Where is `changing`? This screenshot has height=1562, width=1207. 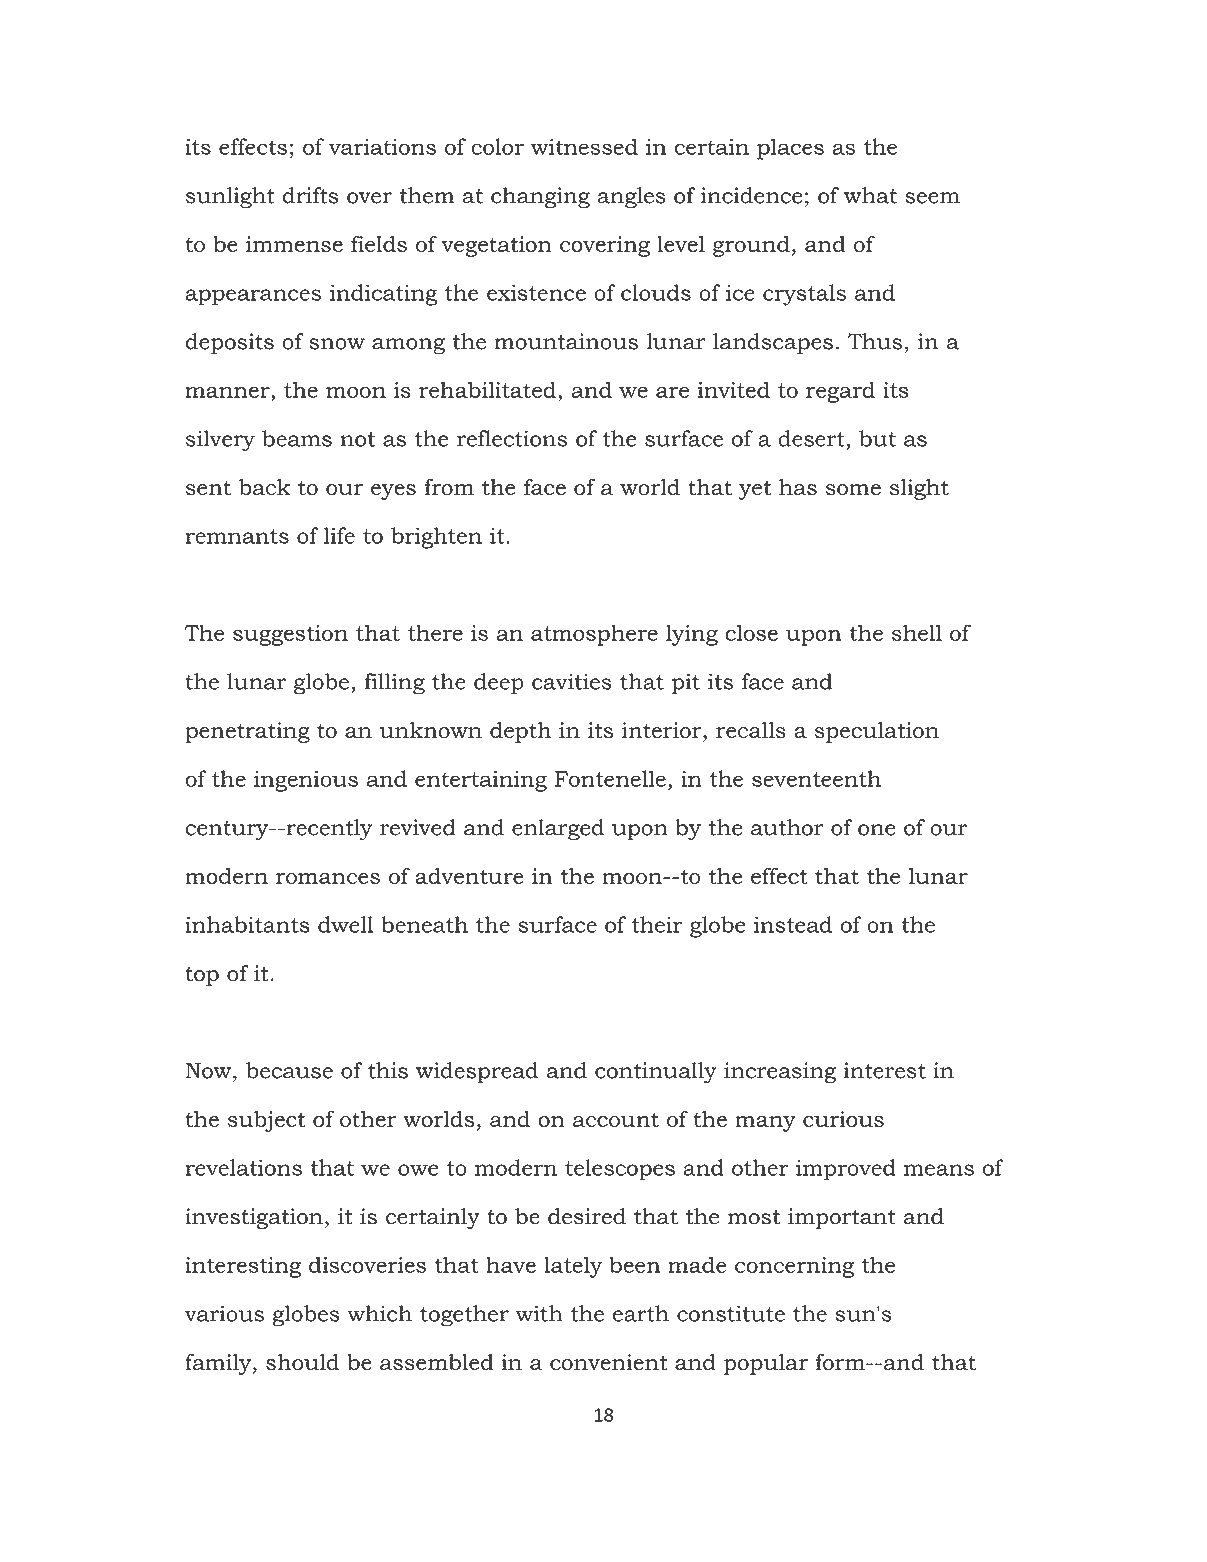
changing is located at coordinates (540, 198).
